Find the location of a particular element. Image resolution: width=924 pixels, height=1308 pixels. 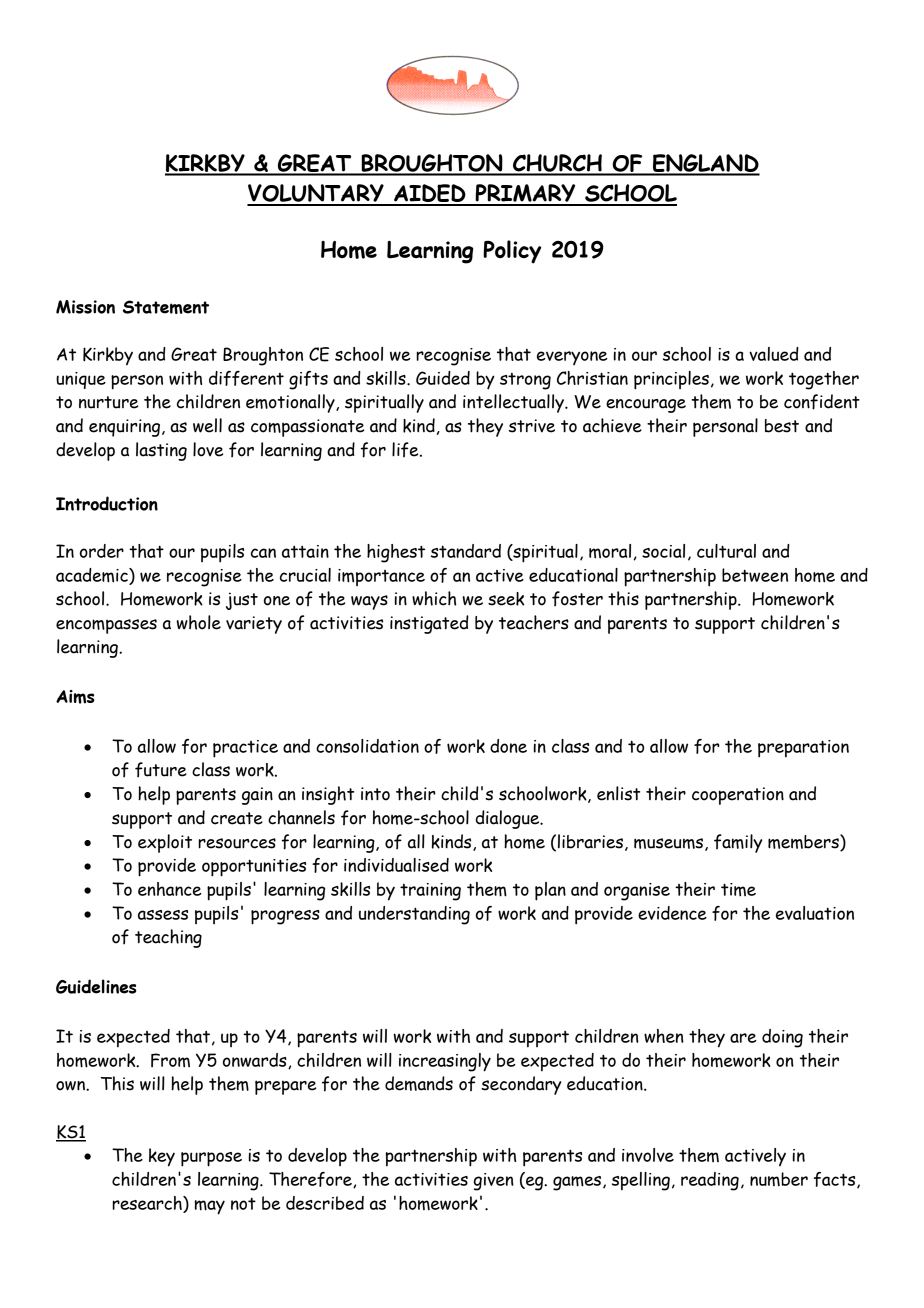

valued is located at coordinates (774, 354).
